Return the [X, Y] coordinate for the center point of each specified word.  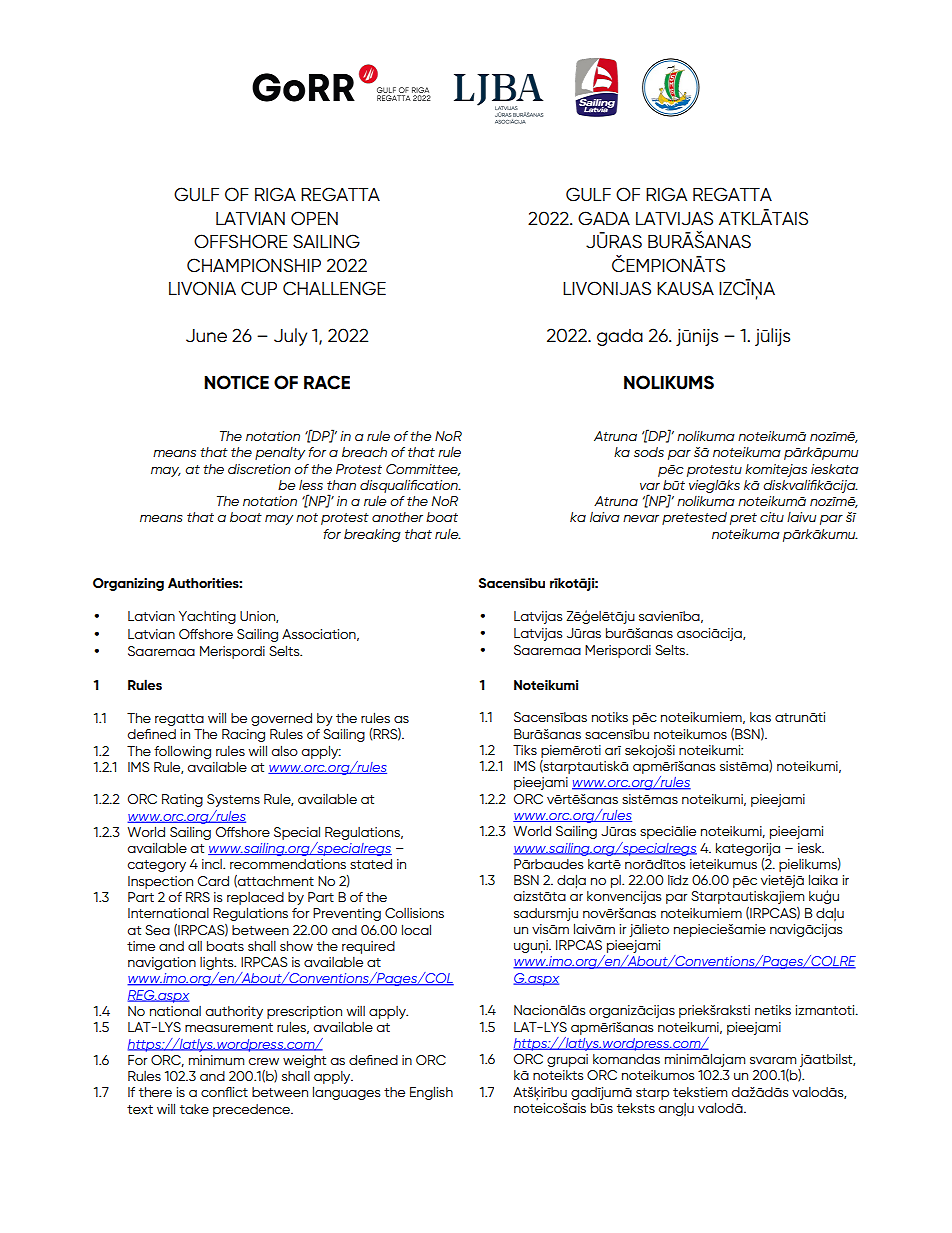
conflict [224, 1092]
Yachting [207, 617]
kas [760, 717]
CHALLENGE [334, 288]
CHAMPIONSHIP [254, 265]
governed [281, 719]
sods [649, 452]
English [431, 1093]
